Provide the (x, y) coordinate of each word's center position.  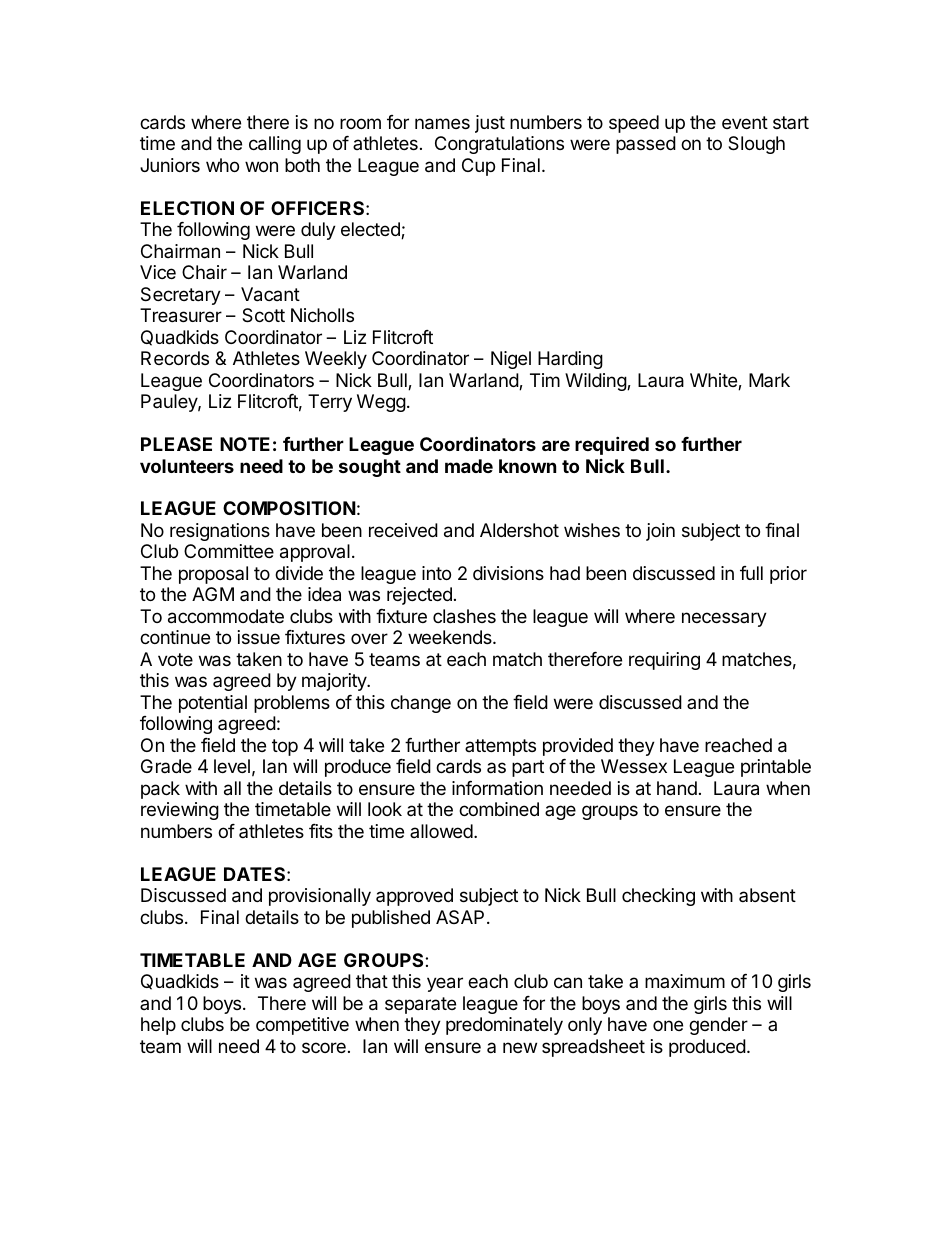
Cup (478, 167)
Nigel (511, 360)
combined (499, 809)
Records (175, 358)
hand (677, 788)
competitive (302, 1026)
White (714, 381)
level (232, 766)
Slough (756, 145)
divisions (508, 573)
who (222, 165)
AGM (213, 594)
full (751, 573)
